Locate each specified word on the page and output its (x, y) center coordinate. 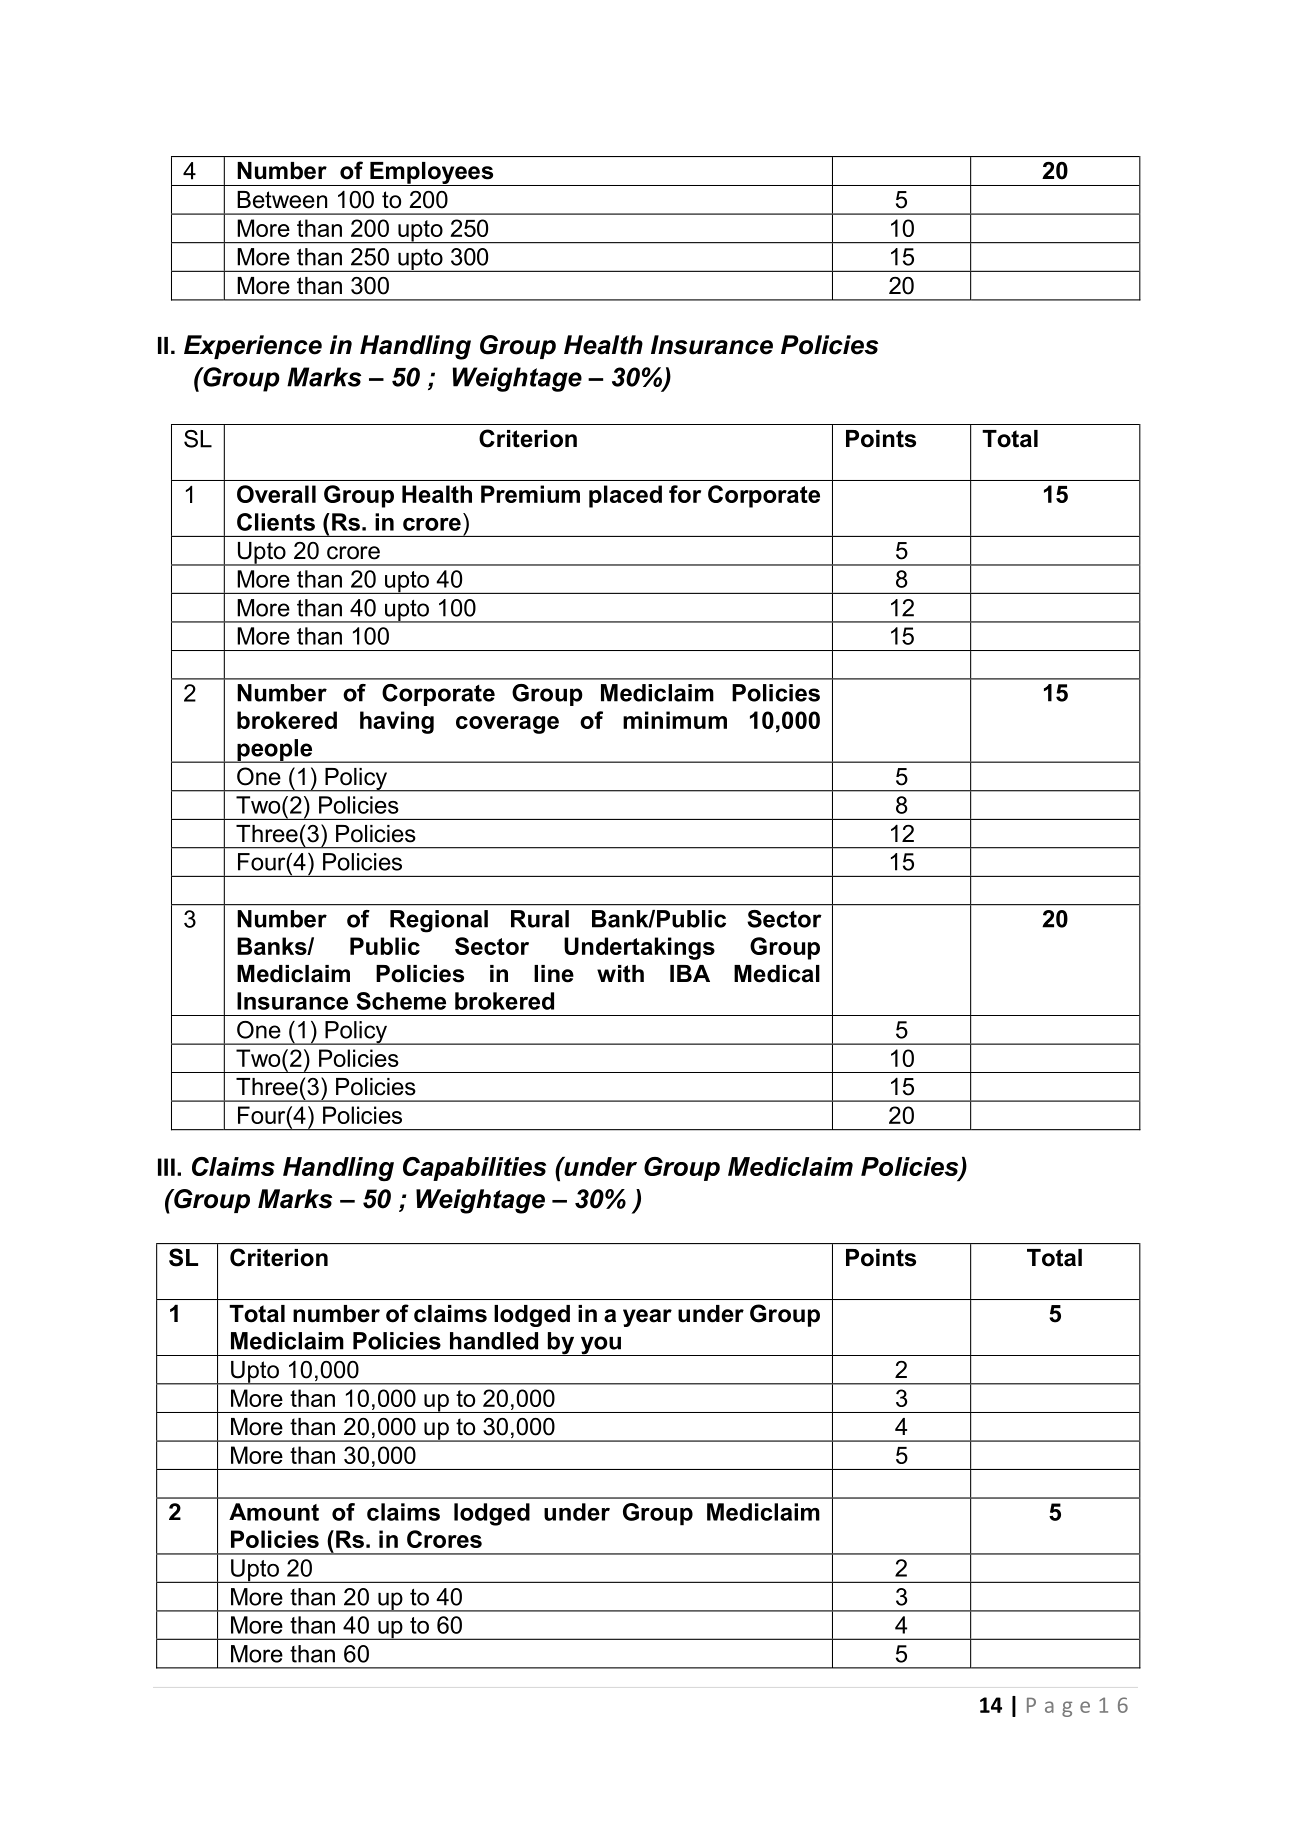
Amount (274, 1512)
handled (494, 1341)
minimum (675, 720)
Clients (276, 522)
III (166, 1167)
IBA (690, 973)
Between (282, 200)
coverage (507, 725)
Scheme (401, 1001)
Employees (432, 174)
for (685, 494)
